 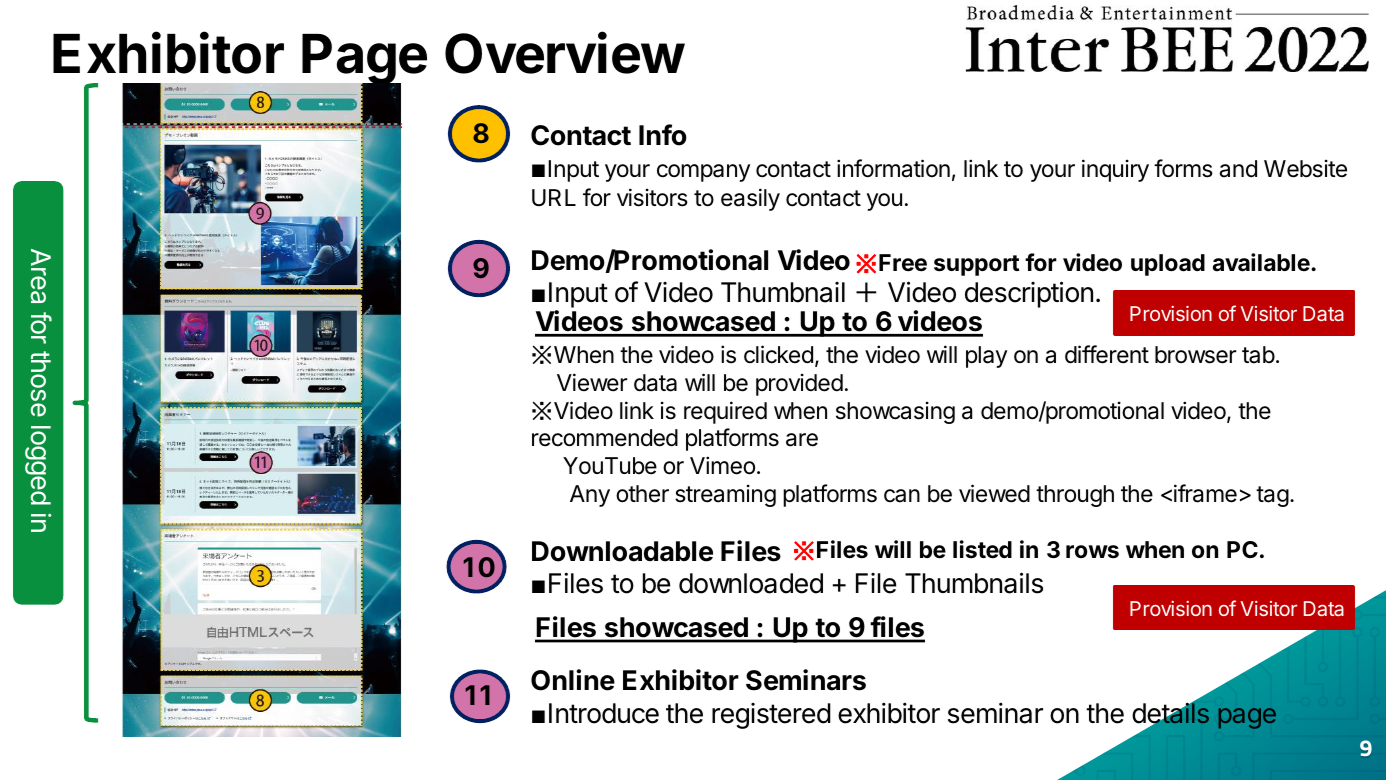 I want to click on iframe, so click(x=1205, y=493).
